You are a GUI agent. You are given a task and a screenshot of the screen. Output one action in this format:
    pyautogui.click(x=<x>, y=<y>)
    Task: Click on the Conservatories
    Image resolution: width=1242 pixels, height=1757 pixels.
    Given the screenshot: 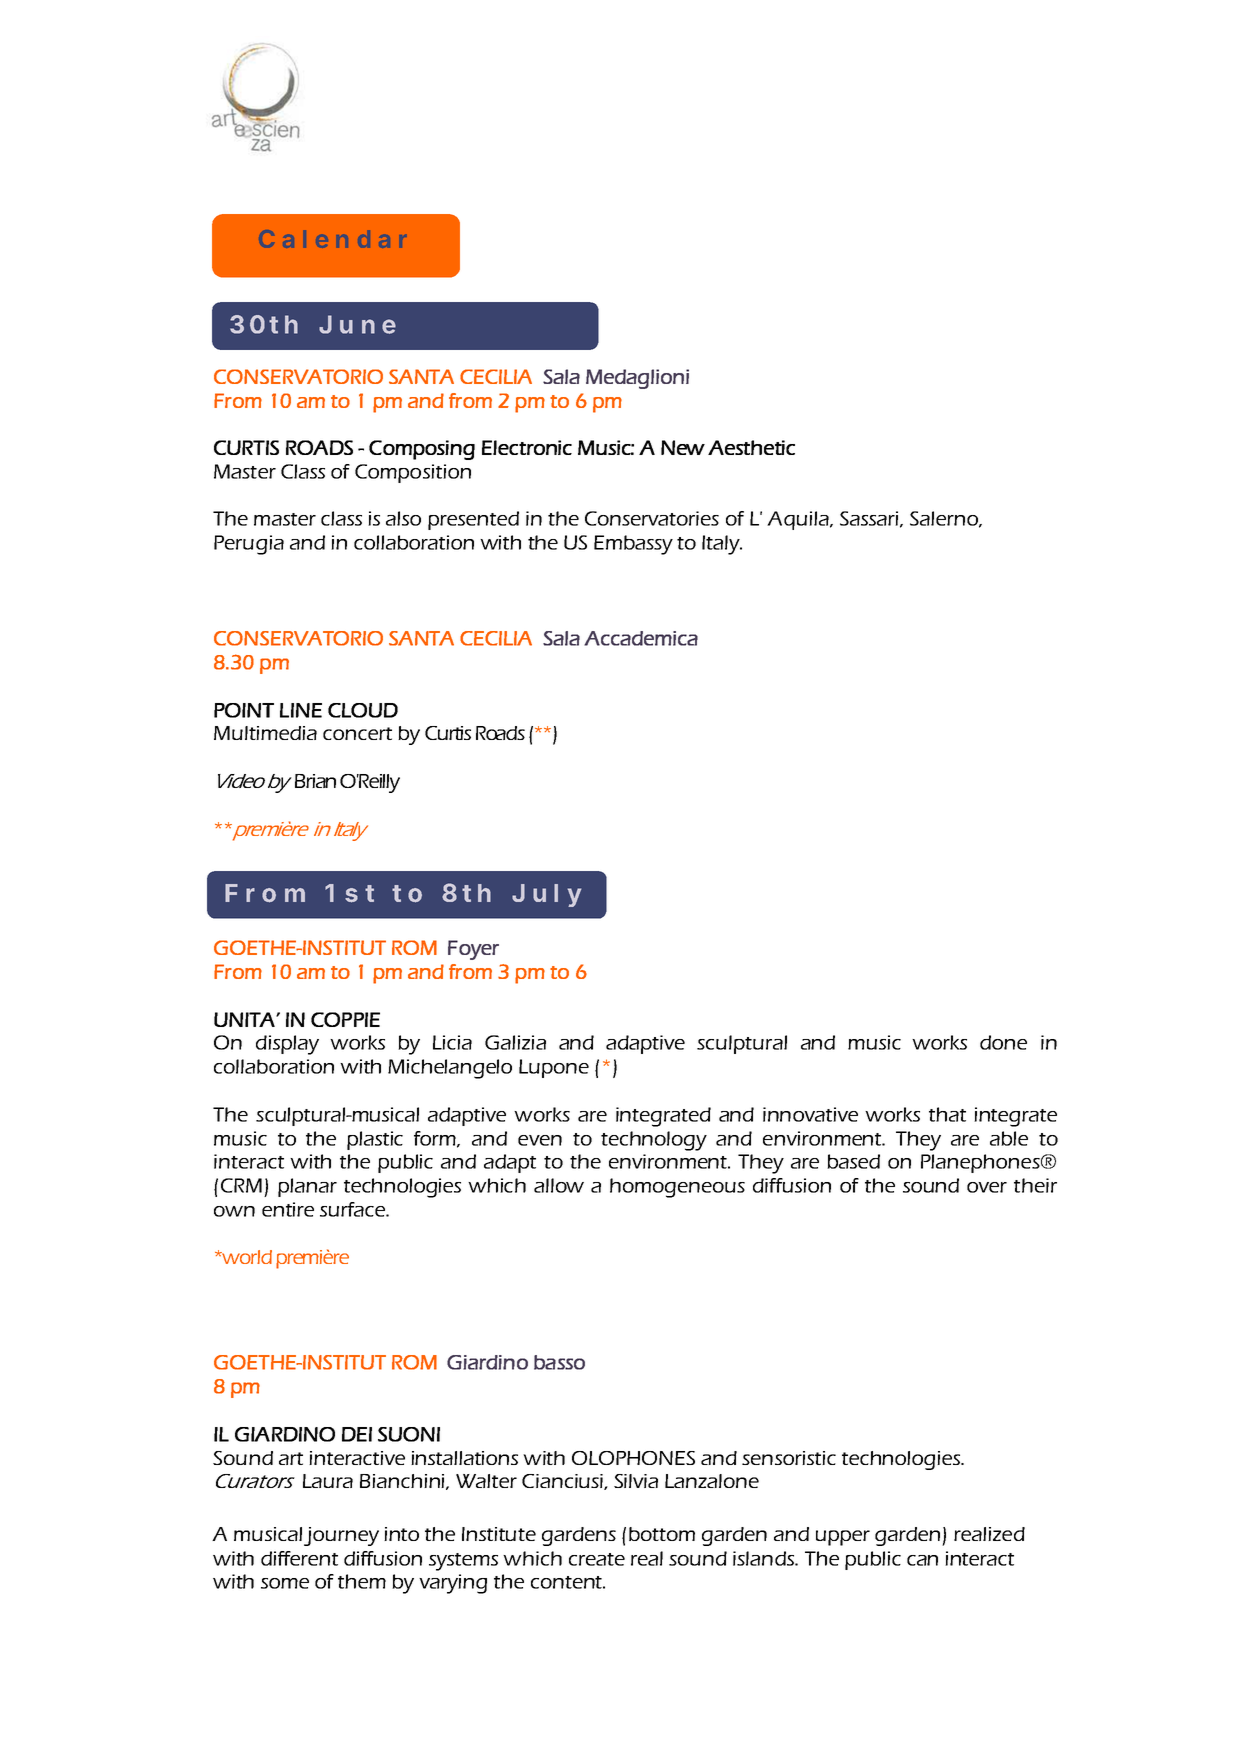 What is the action you would take?
    pyautogui.click(x=652, y=518)
